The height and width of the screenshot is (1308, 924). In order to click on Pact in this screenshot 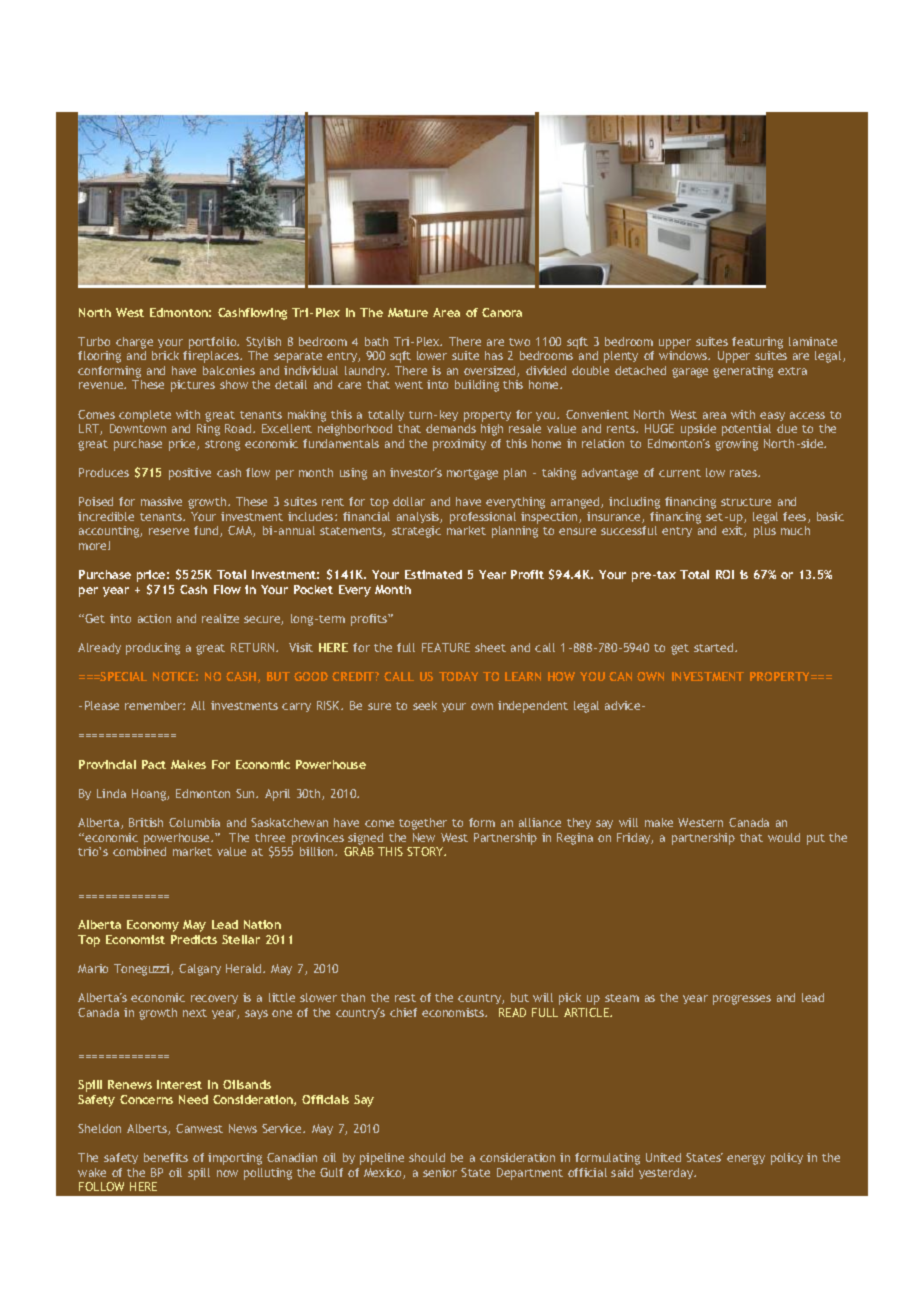, I will do `click(154, 764)`.
